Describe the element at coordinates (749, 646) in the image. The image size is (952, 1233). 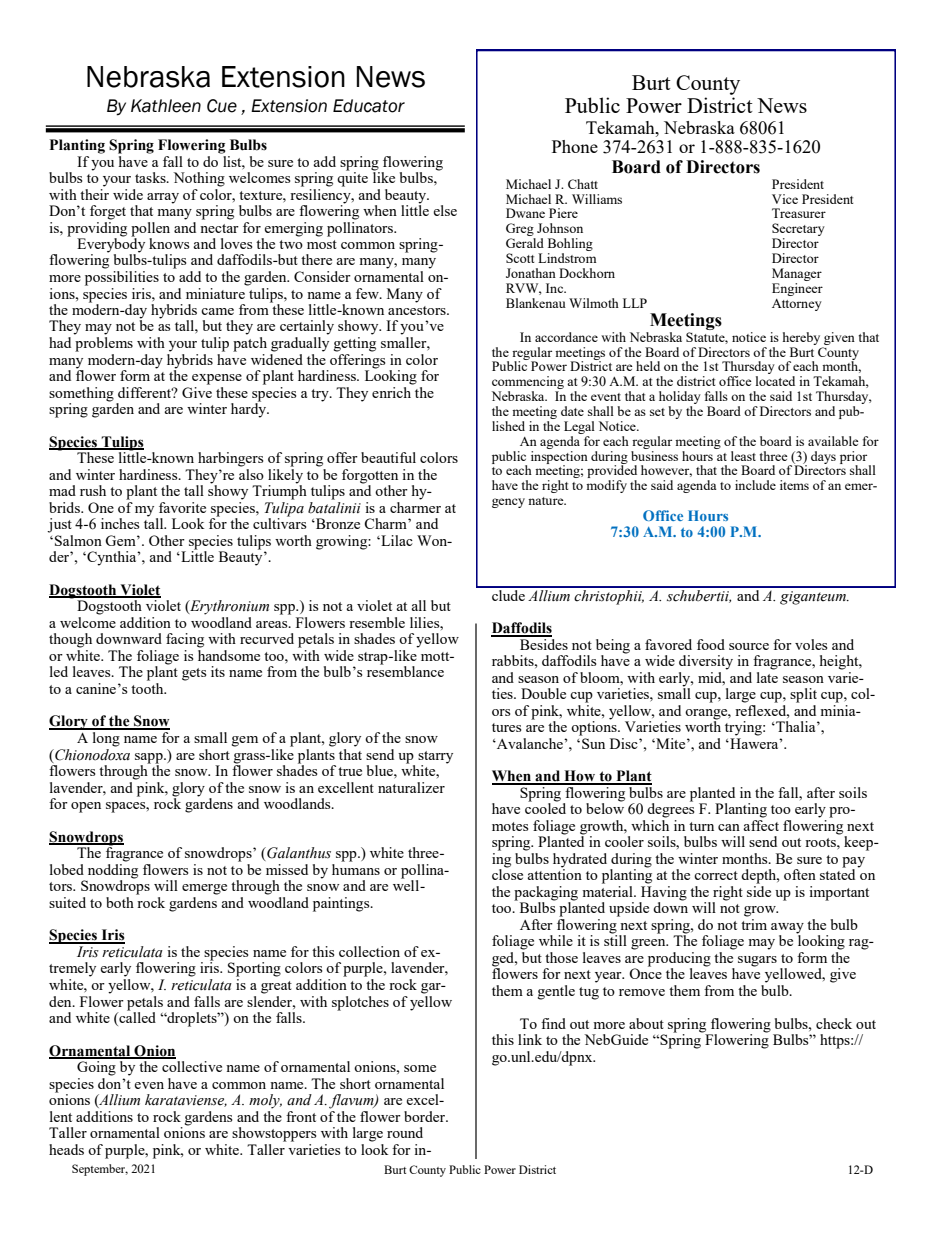
I see `source` at that location.
